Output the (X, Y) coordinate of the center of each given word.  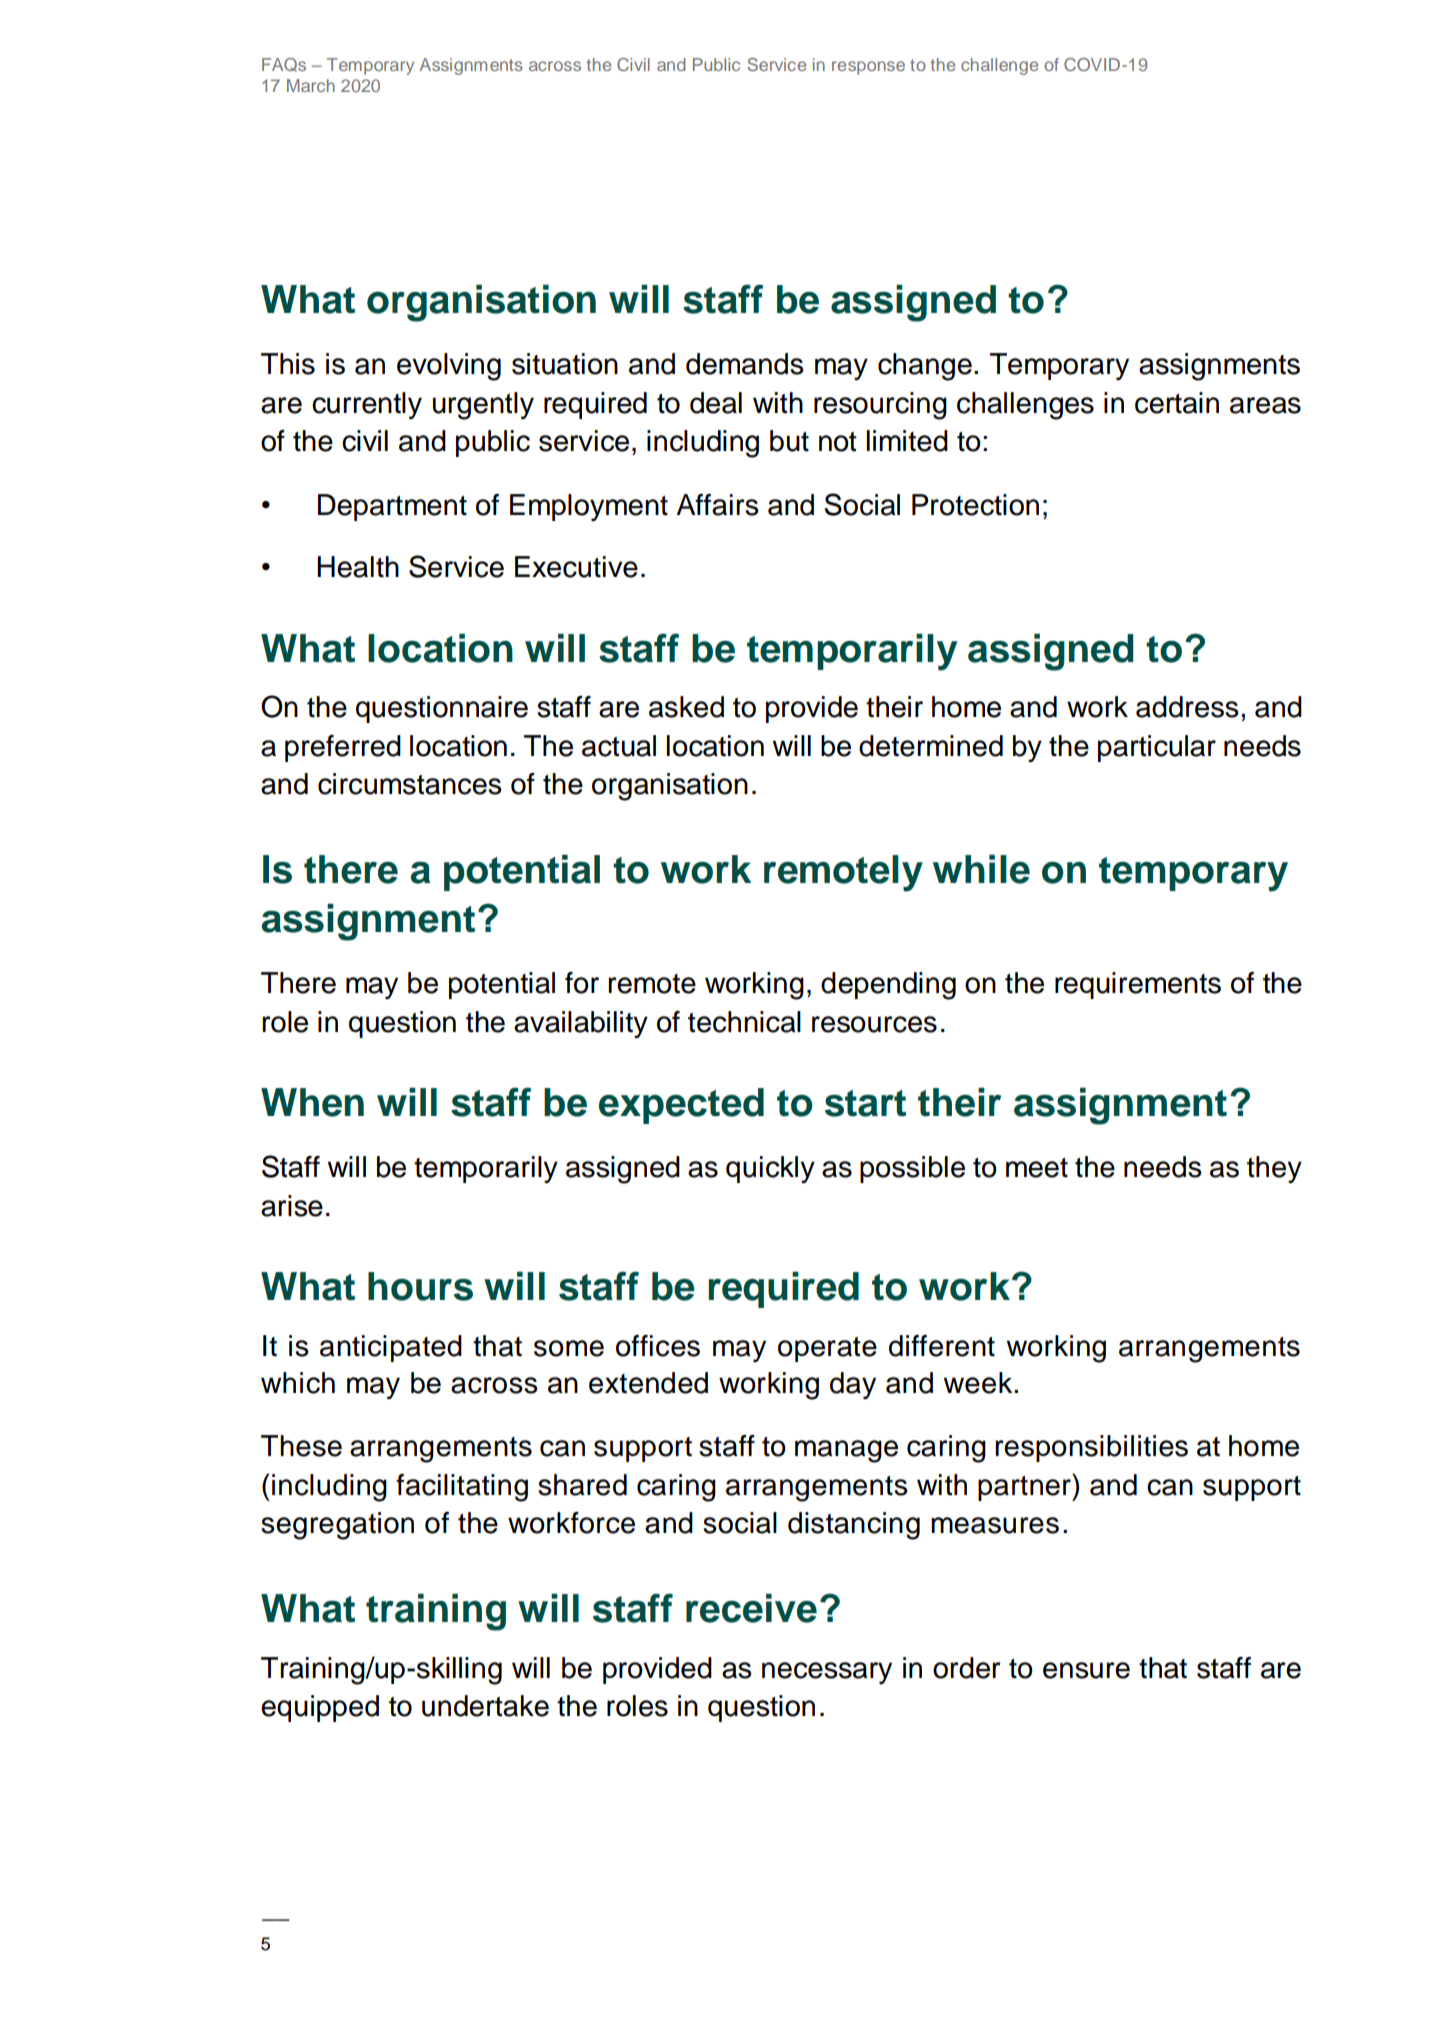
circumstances (410, 784)
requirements (1138, 985)
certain (1177, 403)
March (311, 85)
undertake (485, 1706)
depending (888, 986)
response (868, 68)
